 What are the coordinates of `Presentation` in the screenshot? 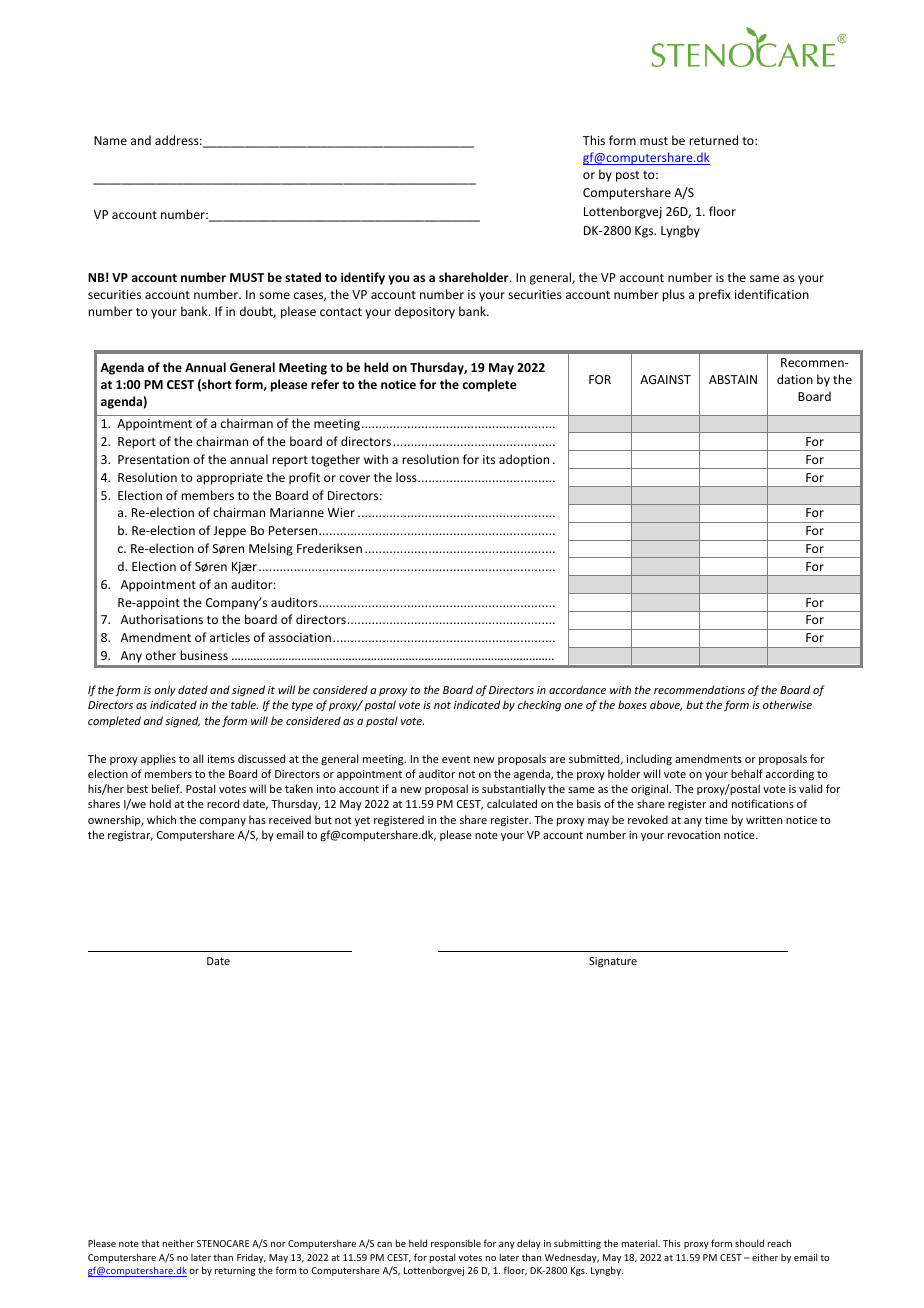 It's located at (153, 459).
